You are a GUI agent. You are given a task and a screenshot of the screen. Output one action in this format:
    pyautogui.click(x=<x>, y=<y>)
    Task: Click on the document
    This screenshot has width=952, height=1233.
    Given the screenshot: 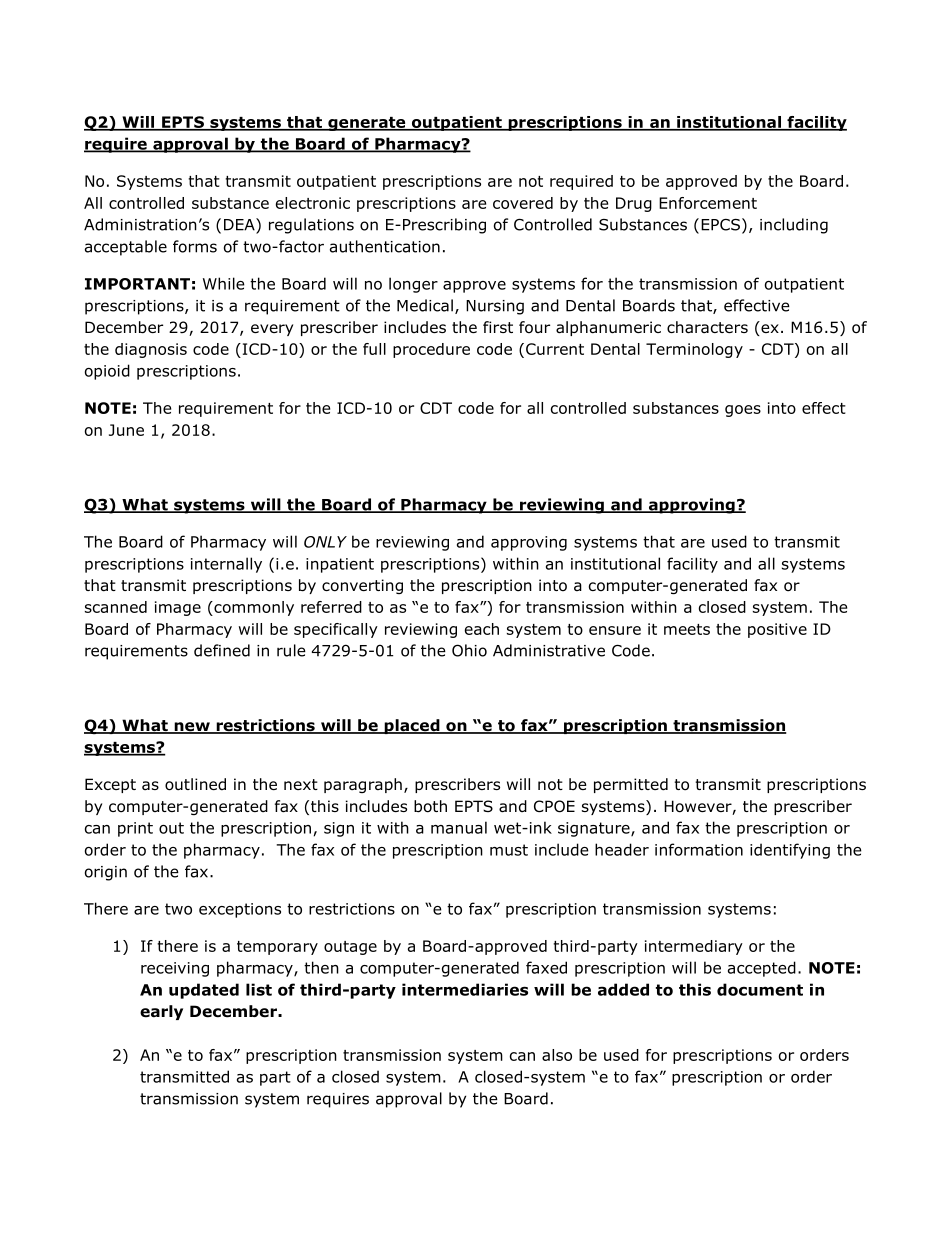 What is the action you would take?
    pyautogui.click(x=760, y=989)
